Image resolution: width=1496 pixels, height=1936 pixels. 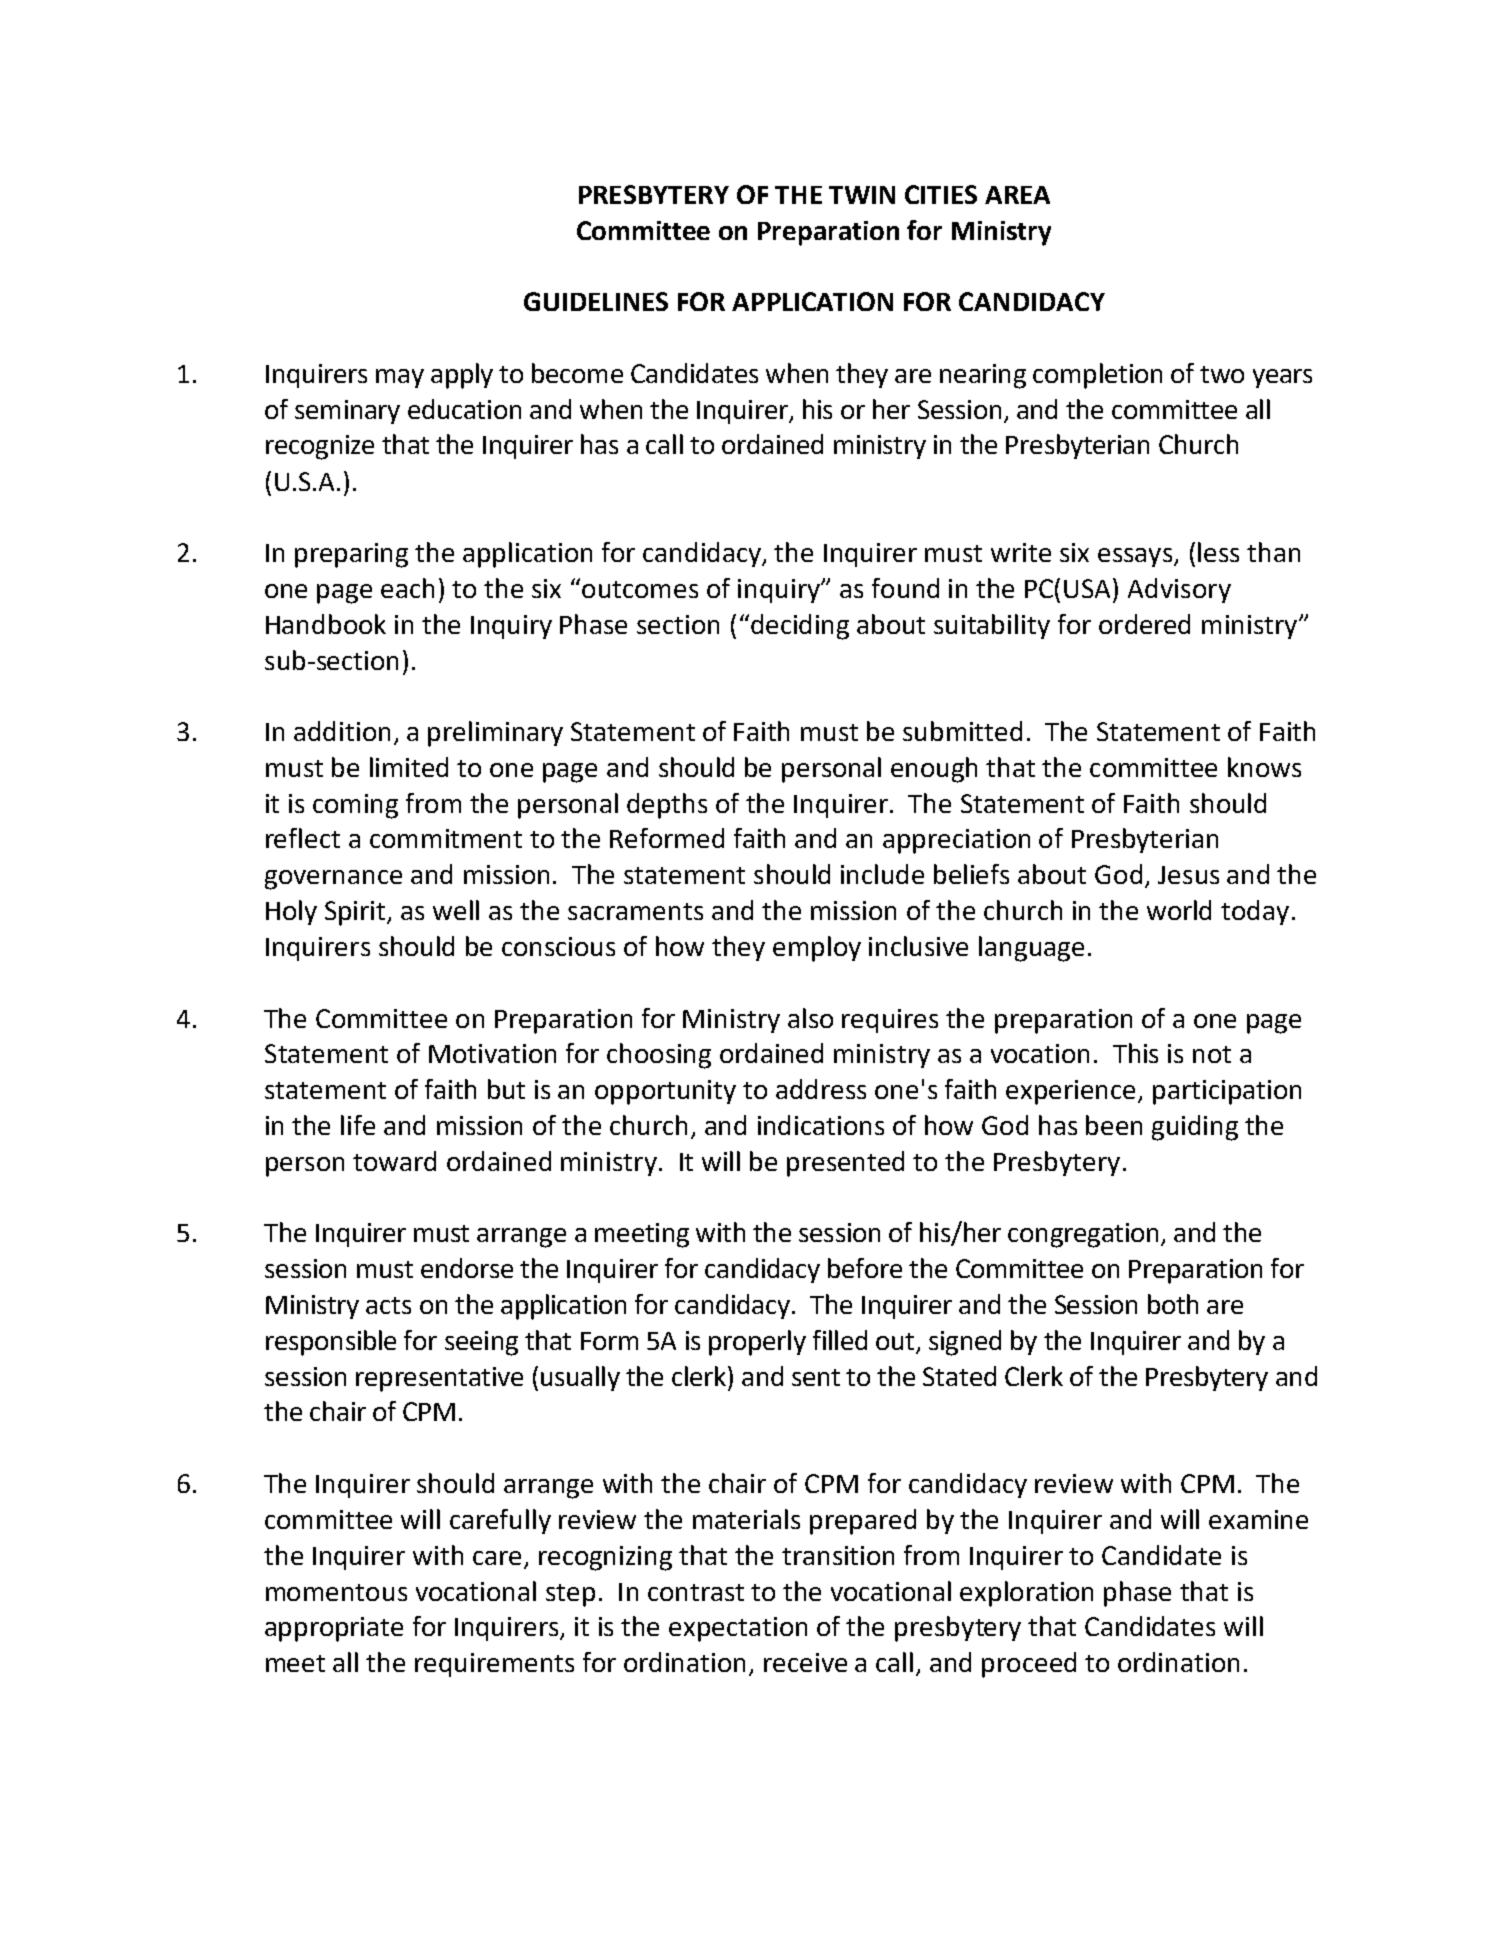 I want to click on indications, so click(x=821, y=1125).
